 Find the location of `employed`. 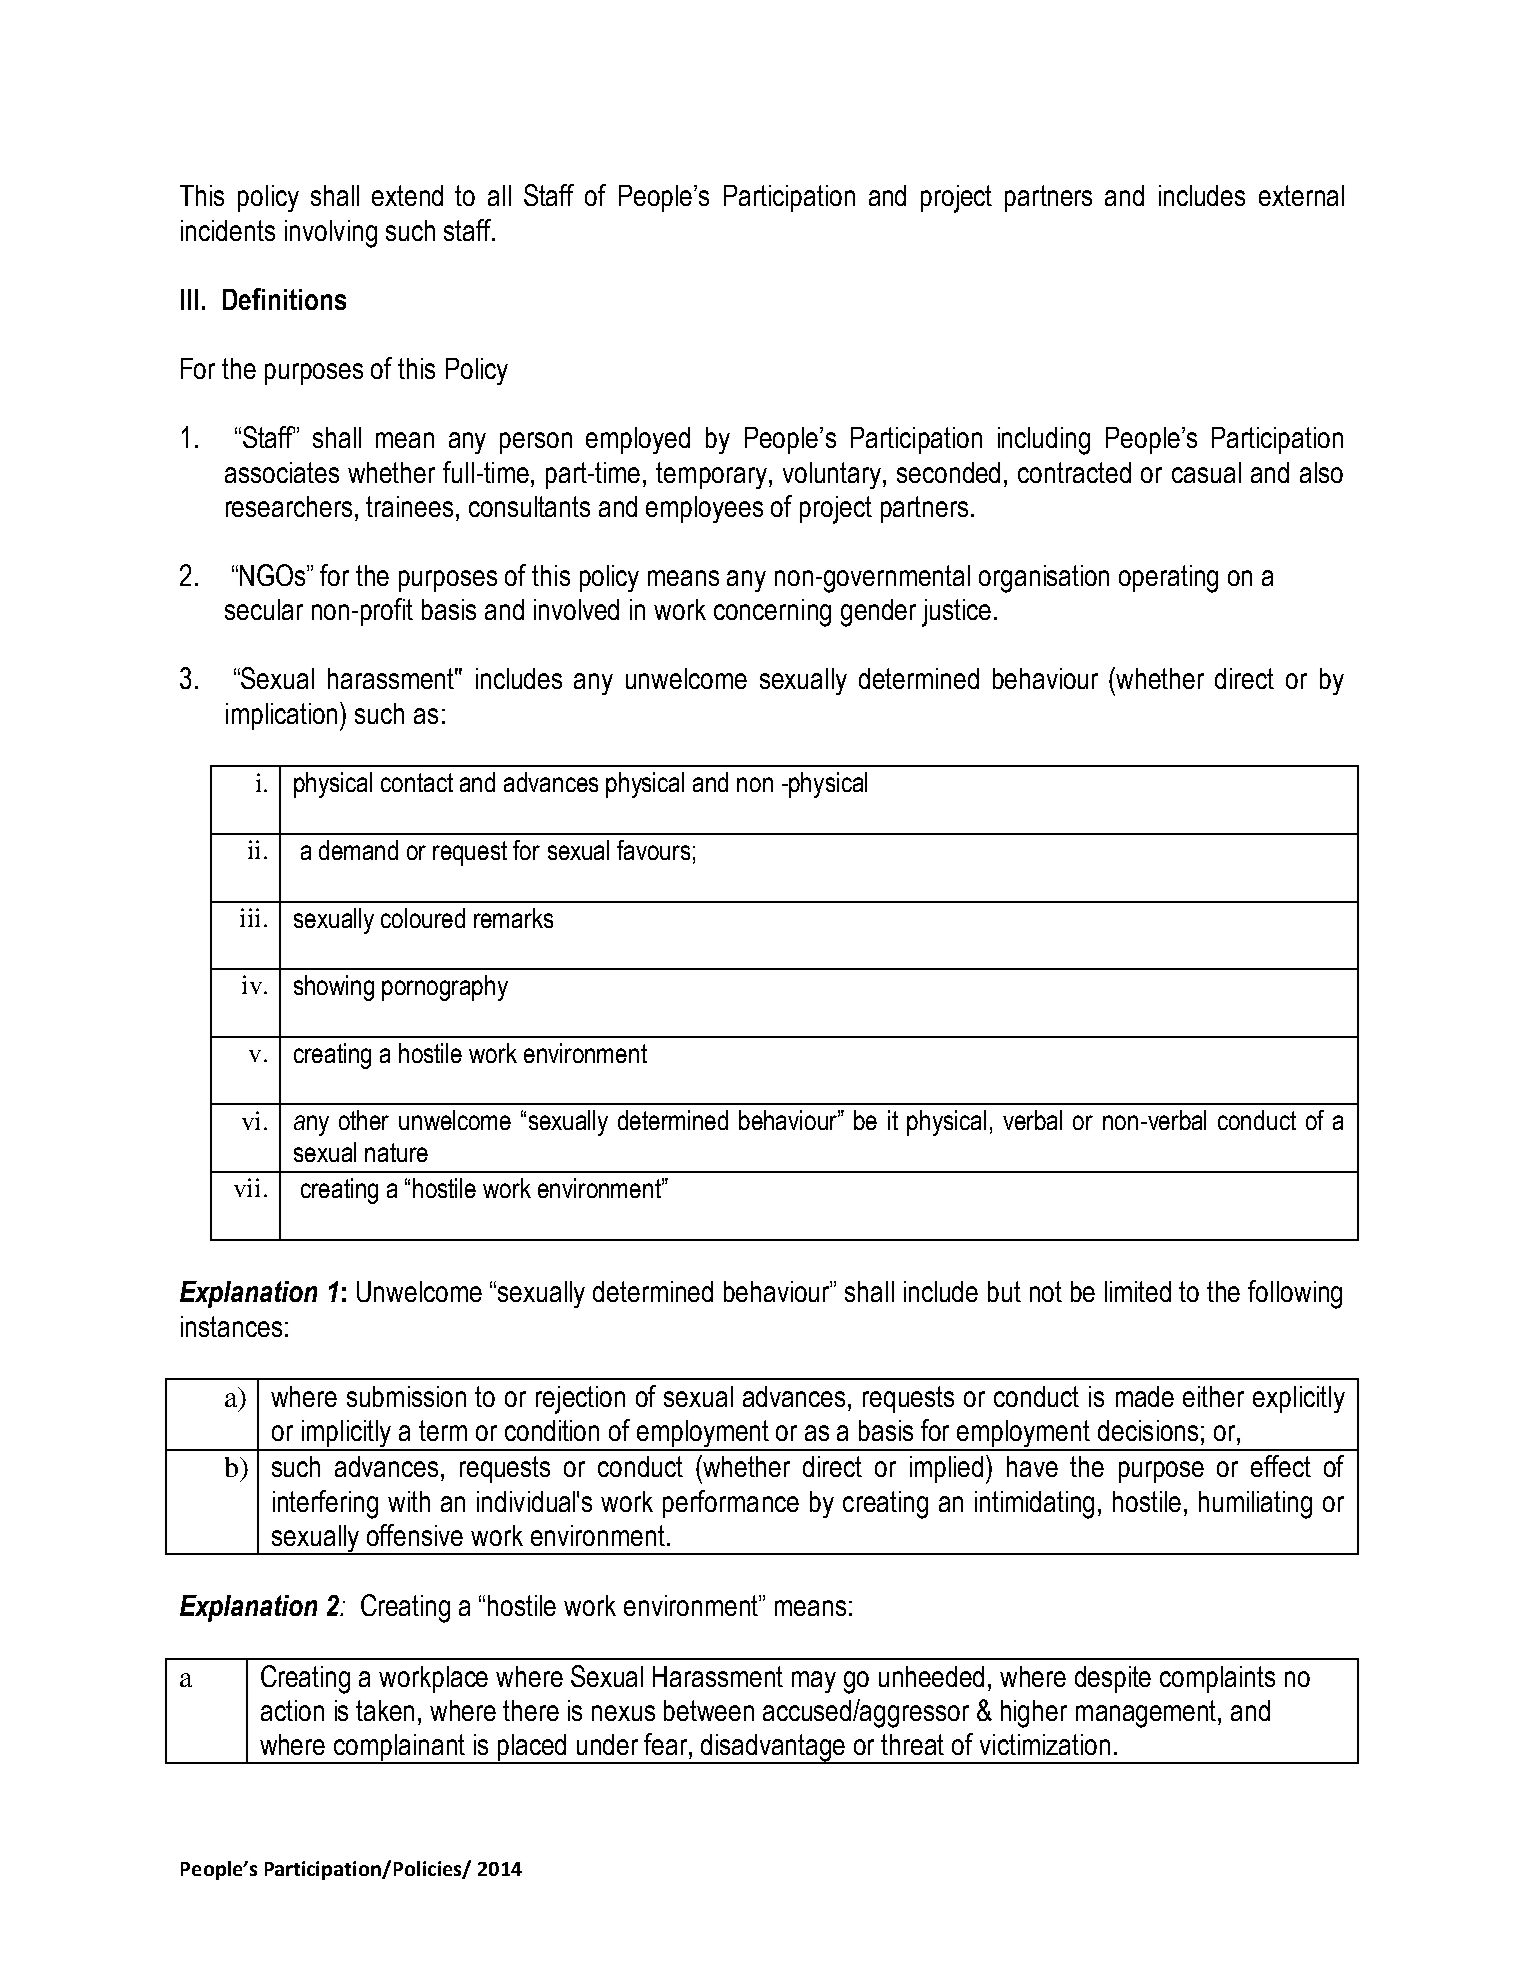

employed is located at coordinates (638, 440).
